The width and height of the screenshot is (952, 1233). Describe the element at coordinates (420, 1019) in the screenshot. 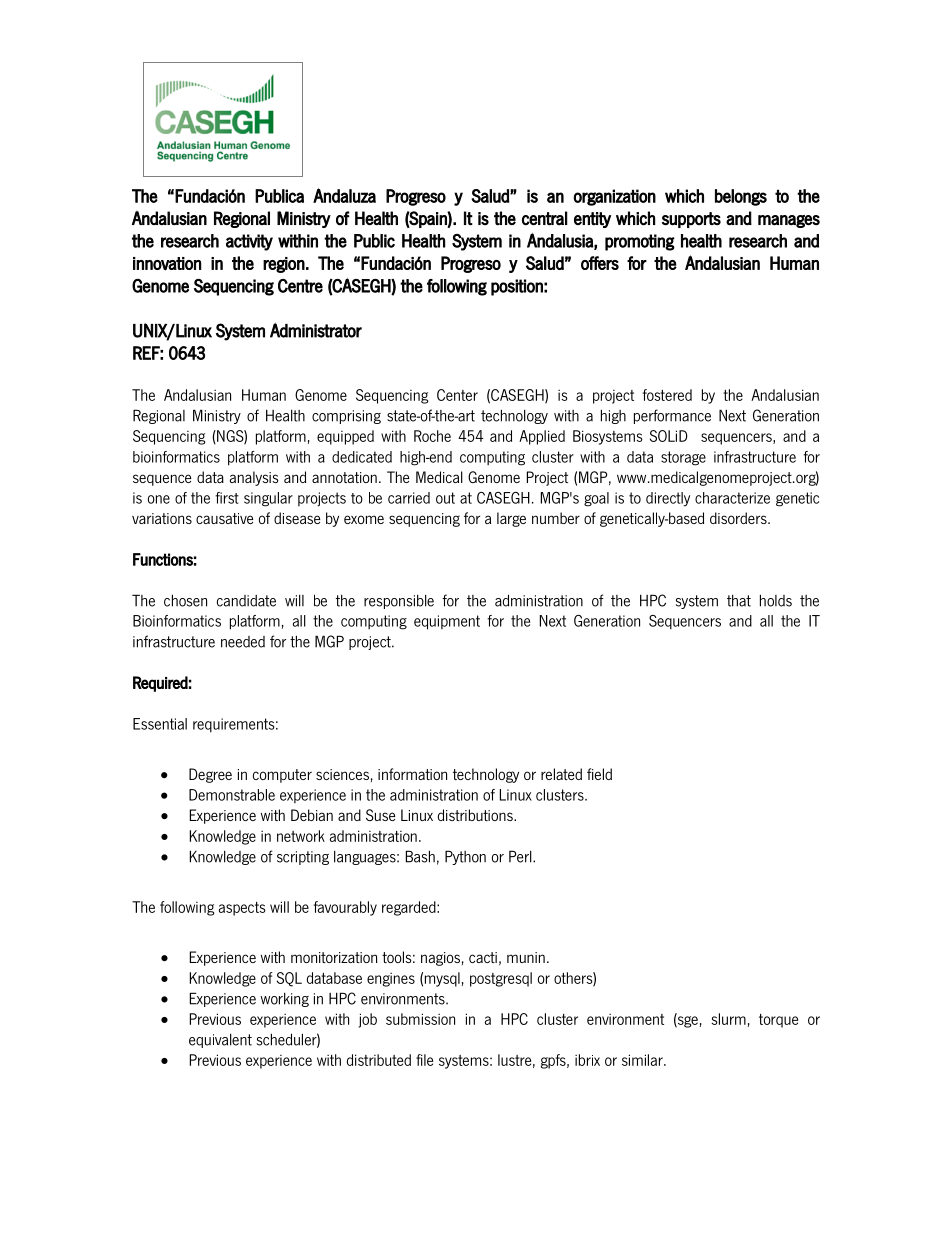

I see `submission` at that location.
